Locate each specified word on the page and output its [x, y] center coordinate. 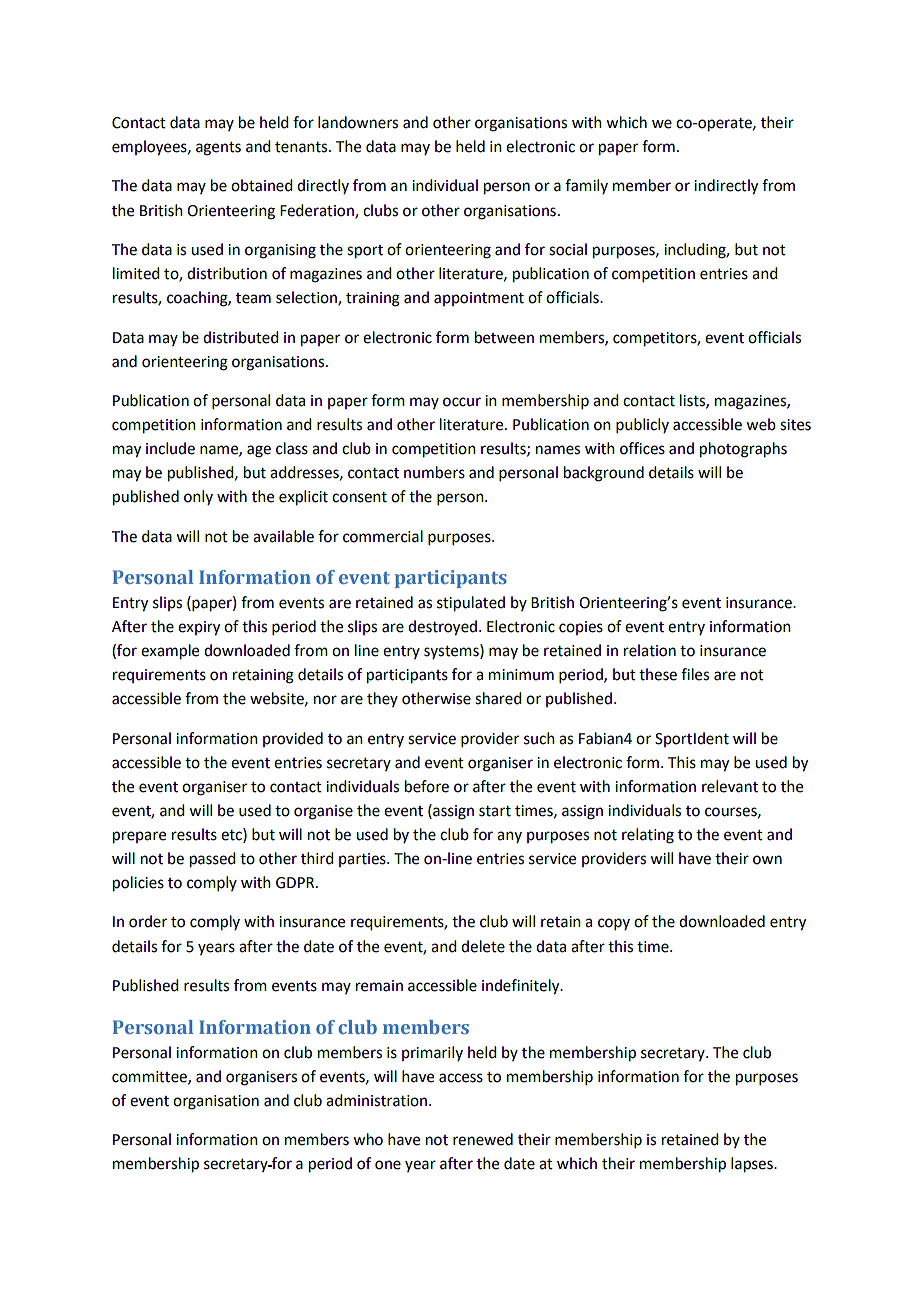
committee [150, 1077]
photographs [743, 450]
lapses [753, 1165]
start [495, 811]
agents [218, 149]
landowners [358, 122]
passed [212, 860]
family [586, 186]
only [198, 497]
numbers [434, 472]
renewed [483, 1139]
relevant [730, 786]
